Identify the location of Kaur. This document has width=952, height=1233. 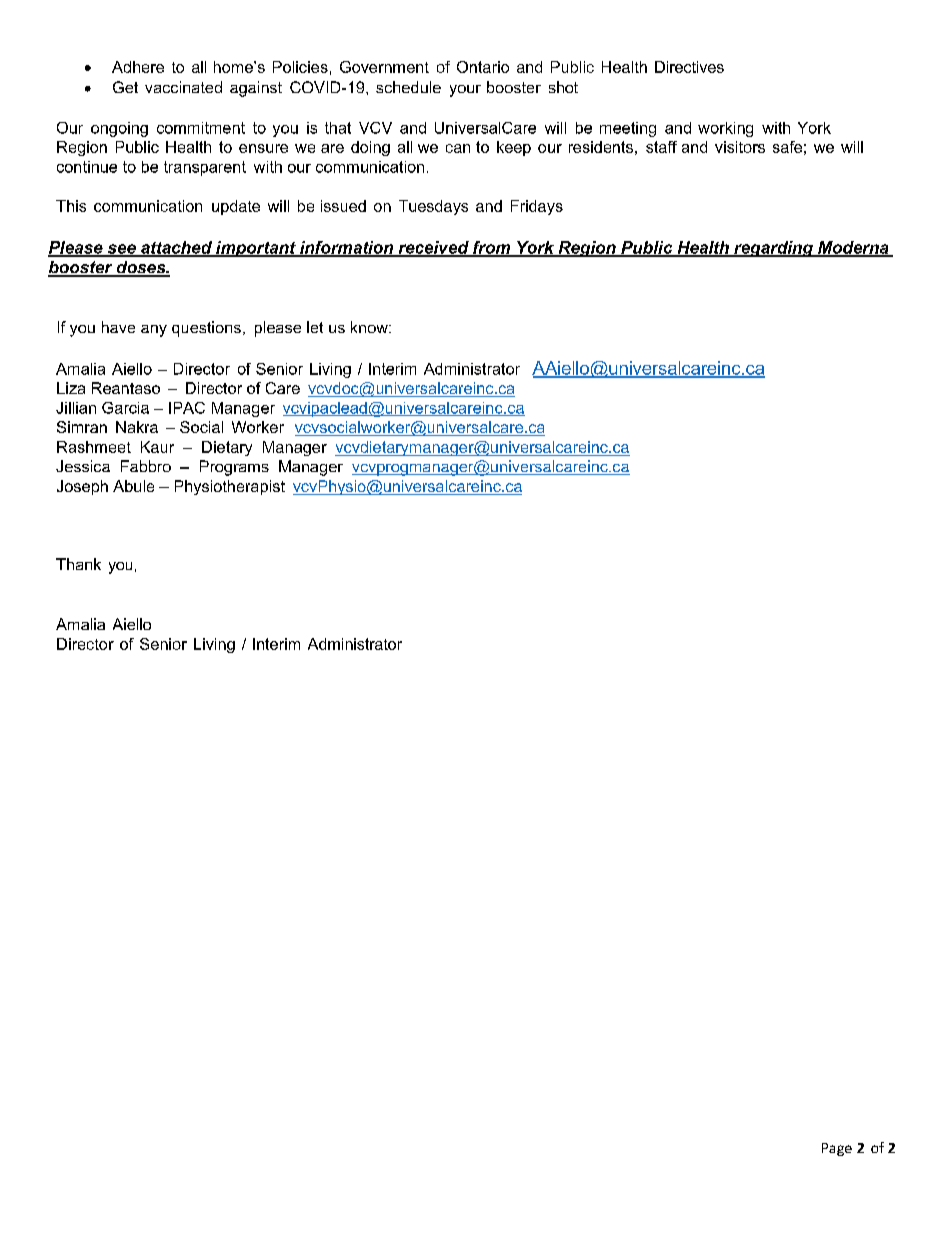
(157, 447).
